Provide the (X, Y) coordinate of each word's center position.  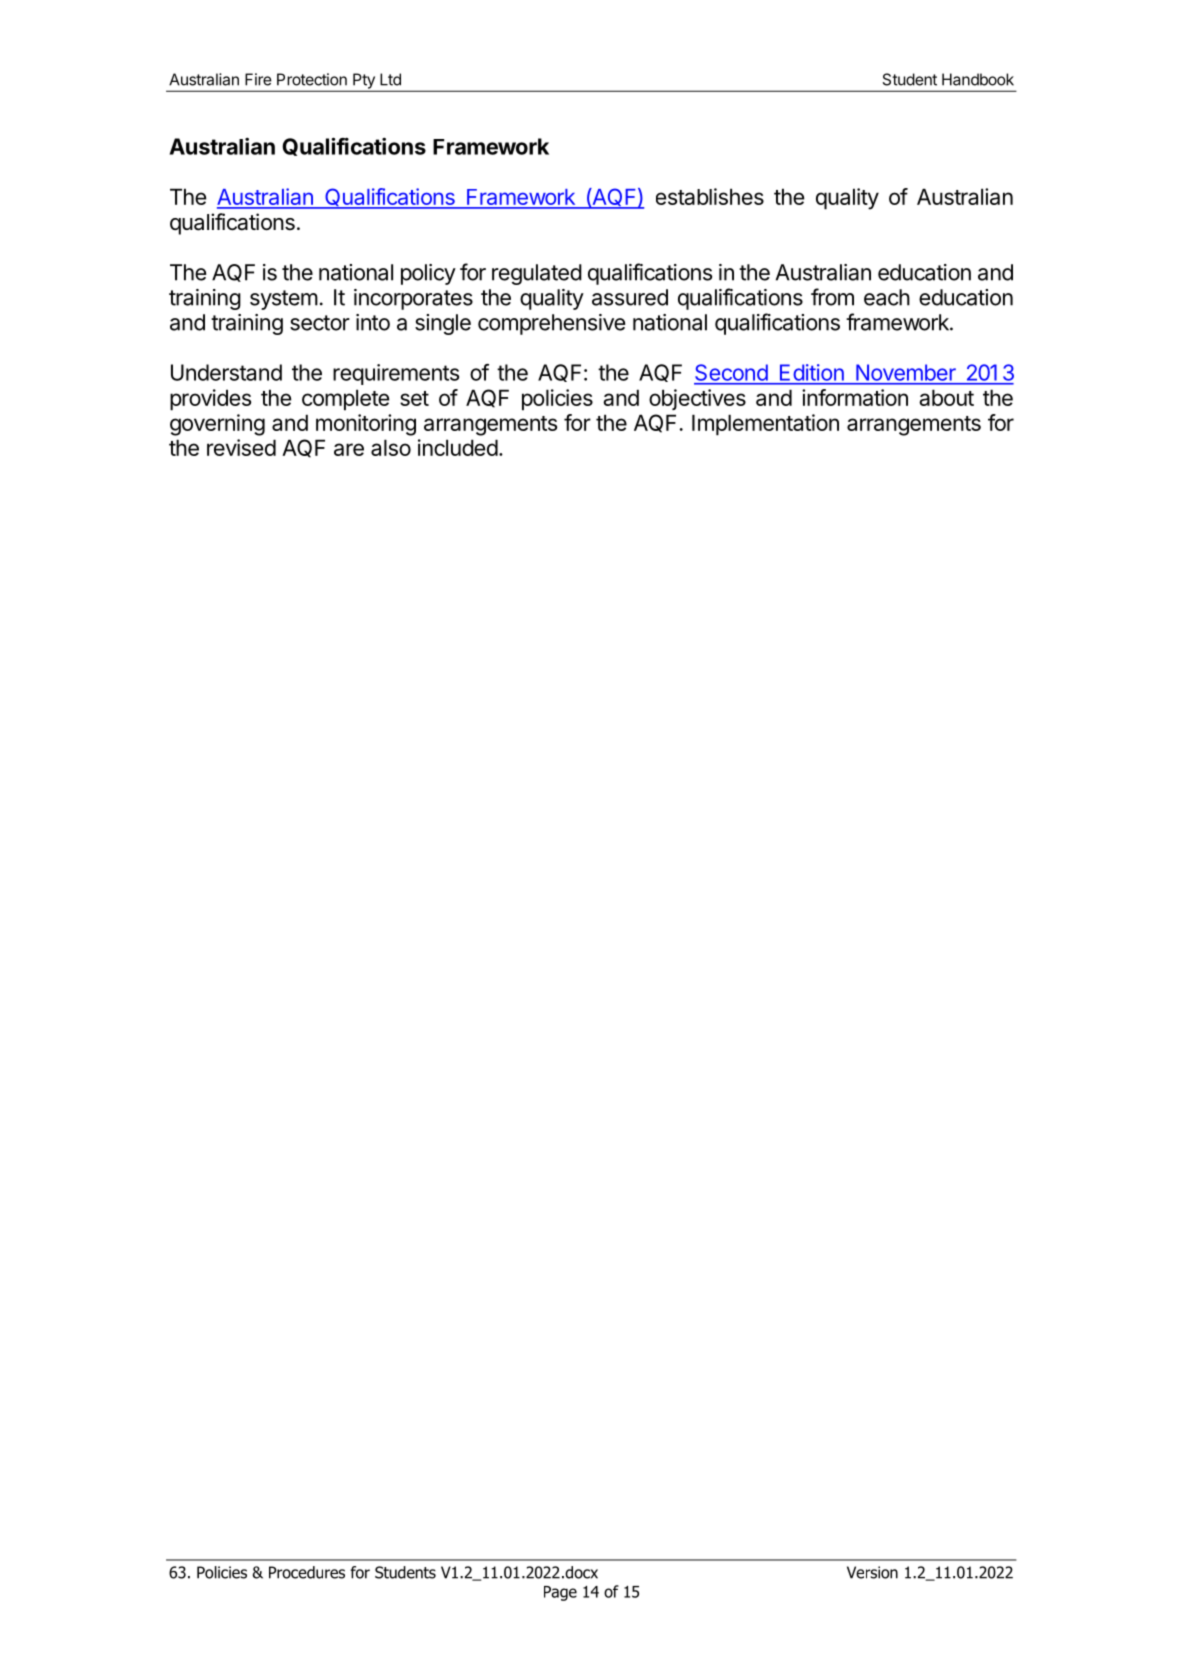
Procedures (307, 1572)
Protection (312, 79)
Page (560, 1593)
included (458, 447)
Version (872, 1572)
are (349, 449)
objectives (697, 399)
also (391, 447)
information (855, 397)
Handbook (978, 79)
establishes (710, 196)
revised (241, 447)
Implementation (765, 425)
